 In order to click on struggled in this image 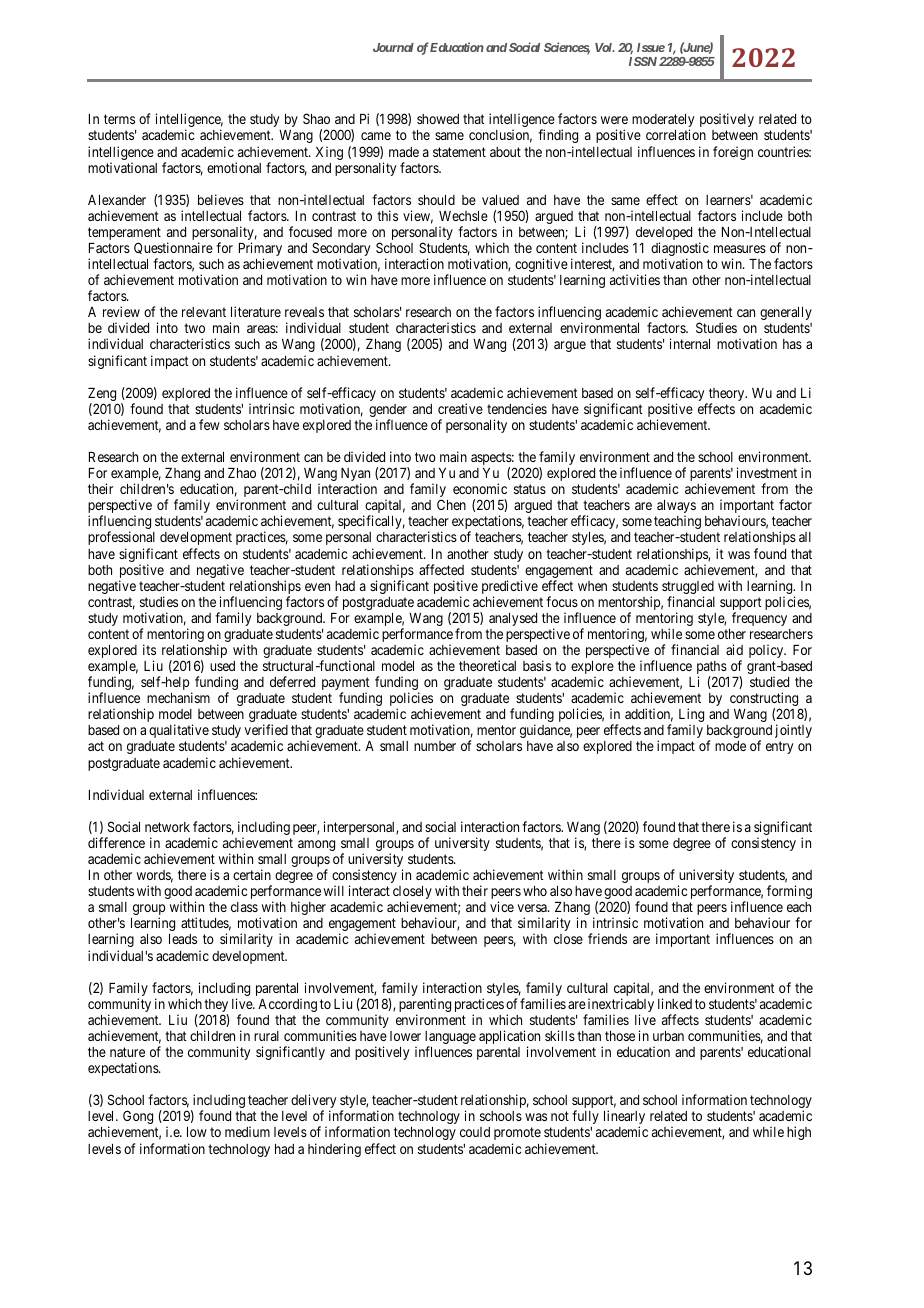, I will do `click(688, 589)`.
